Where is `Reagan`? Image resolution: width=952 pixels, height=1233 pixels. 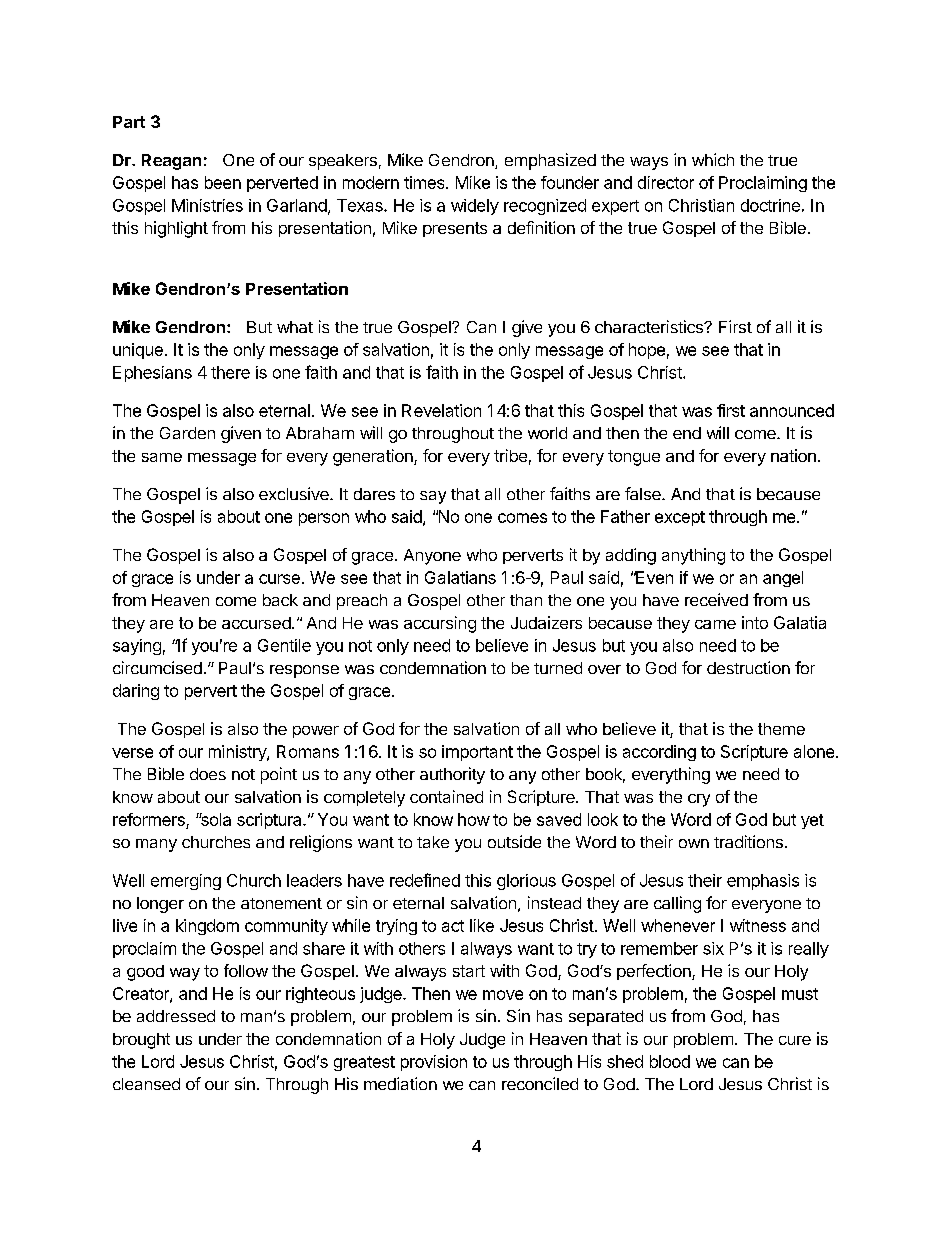
Reagan is located at coordinates (171, 162).
